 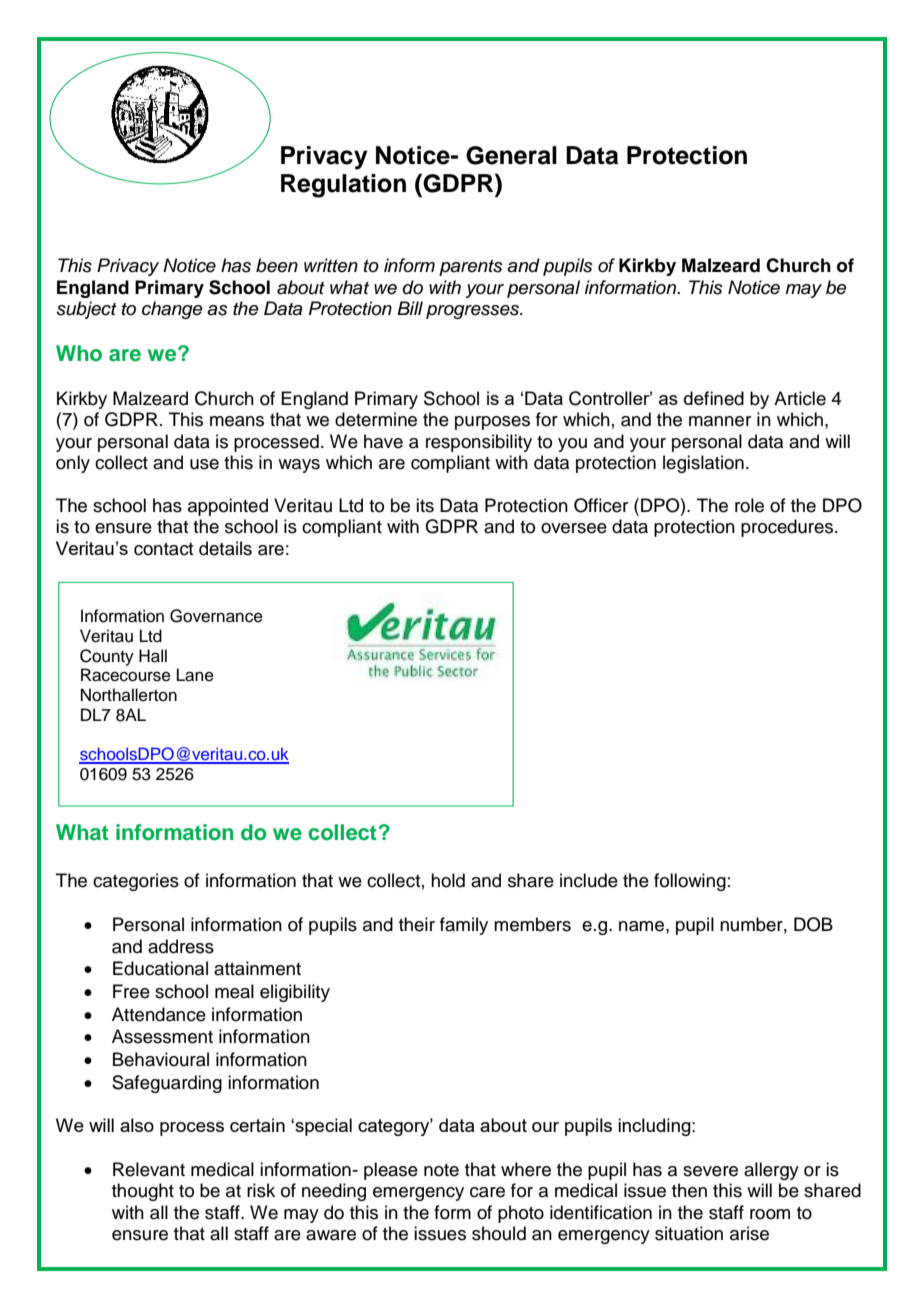 I want to click on defined, so click(x=714, y=398).
